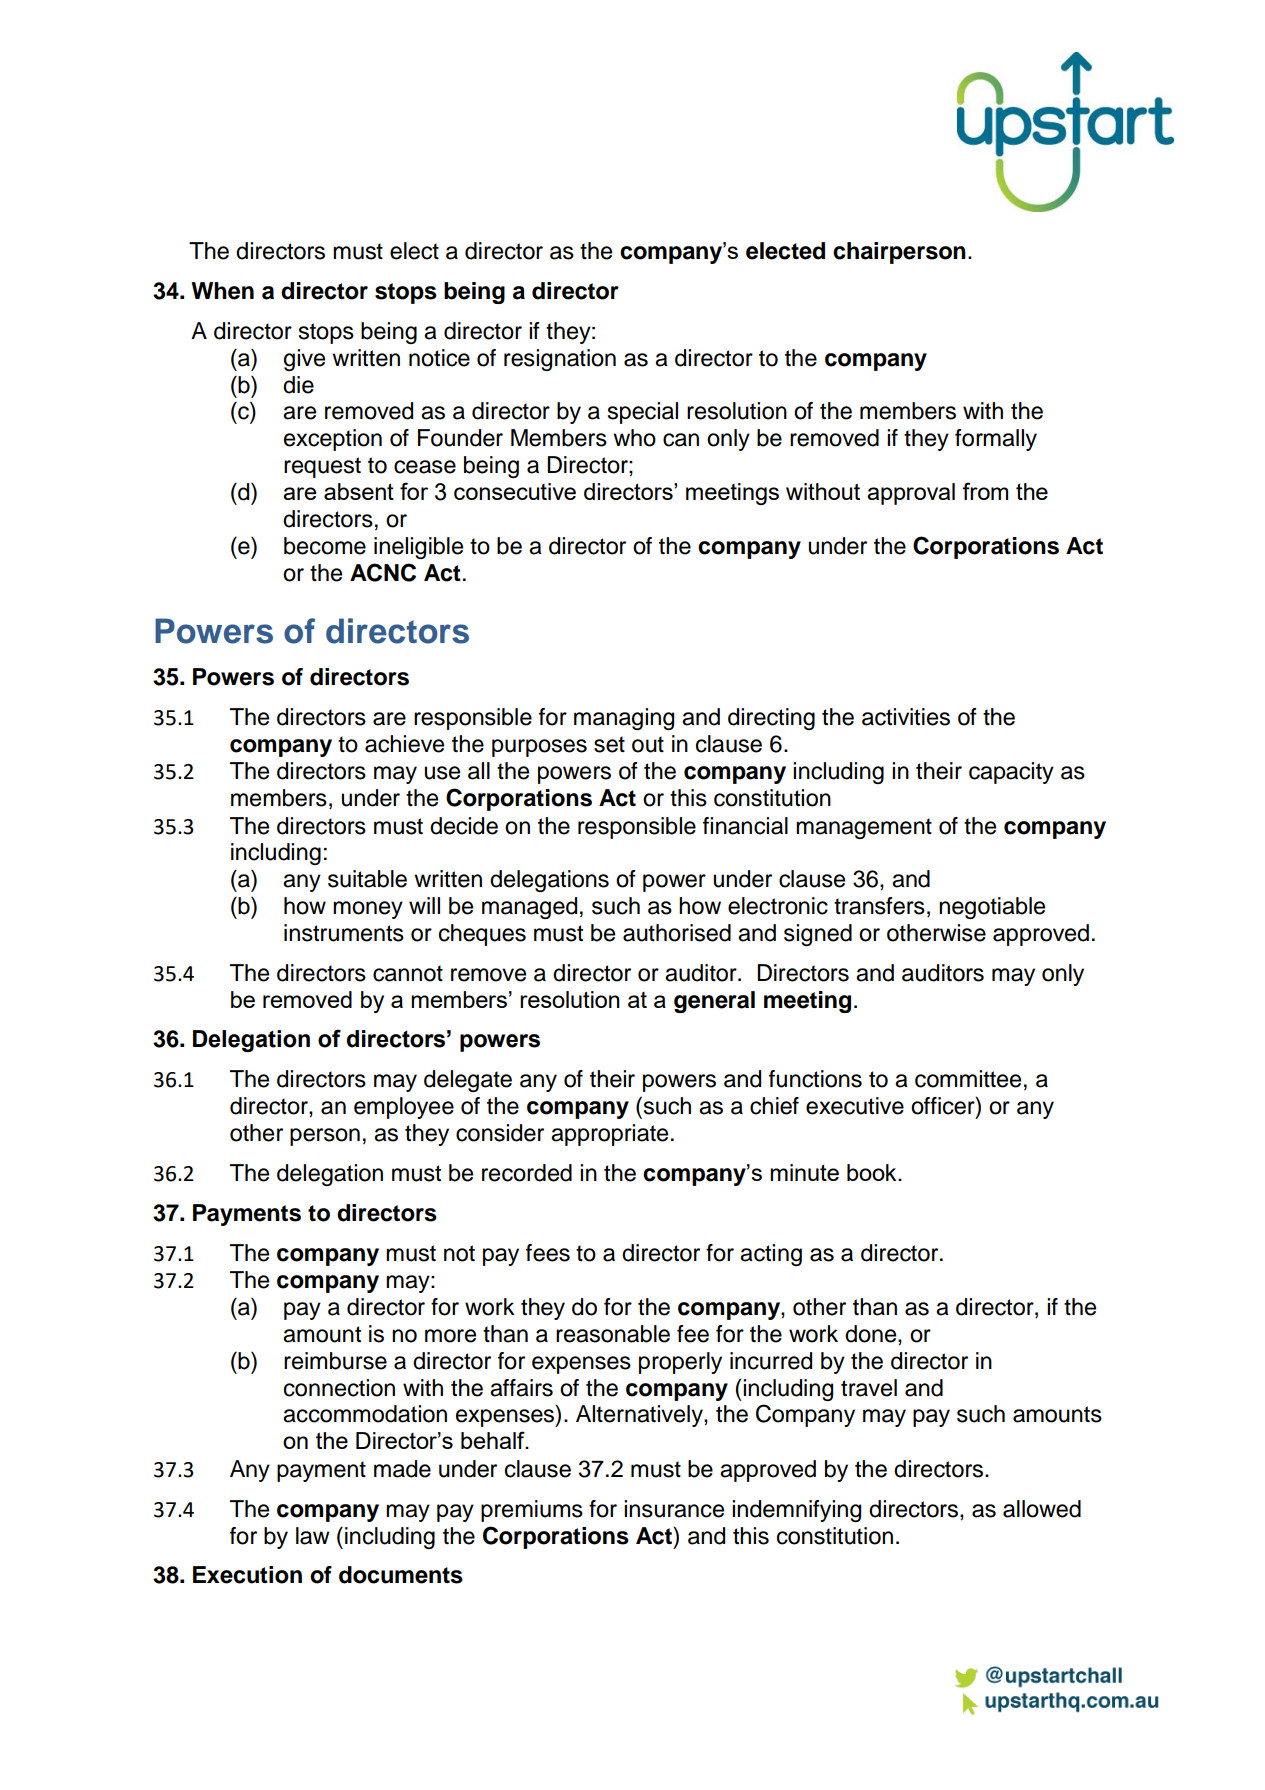  I want to click on book, so click(873, 1172).
